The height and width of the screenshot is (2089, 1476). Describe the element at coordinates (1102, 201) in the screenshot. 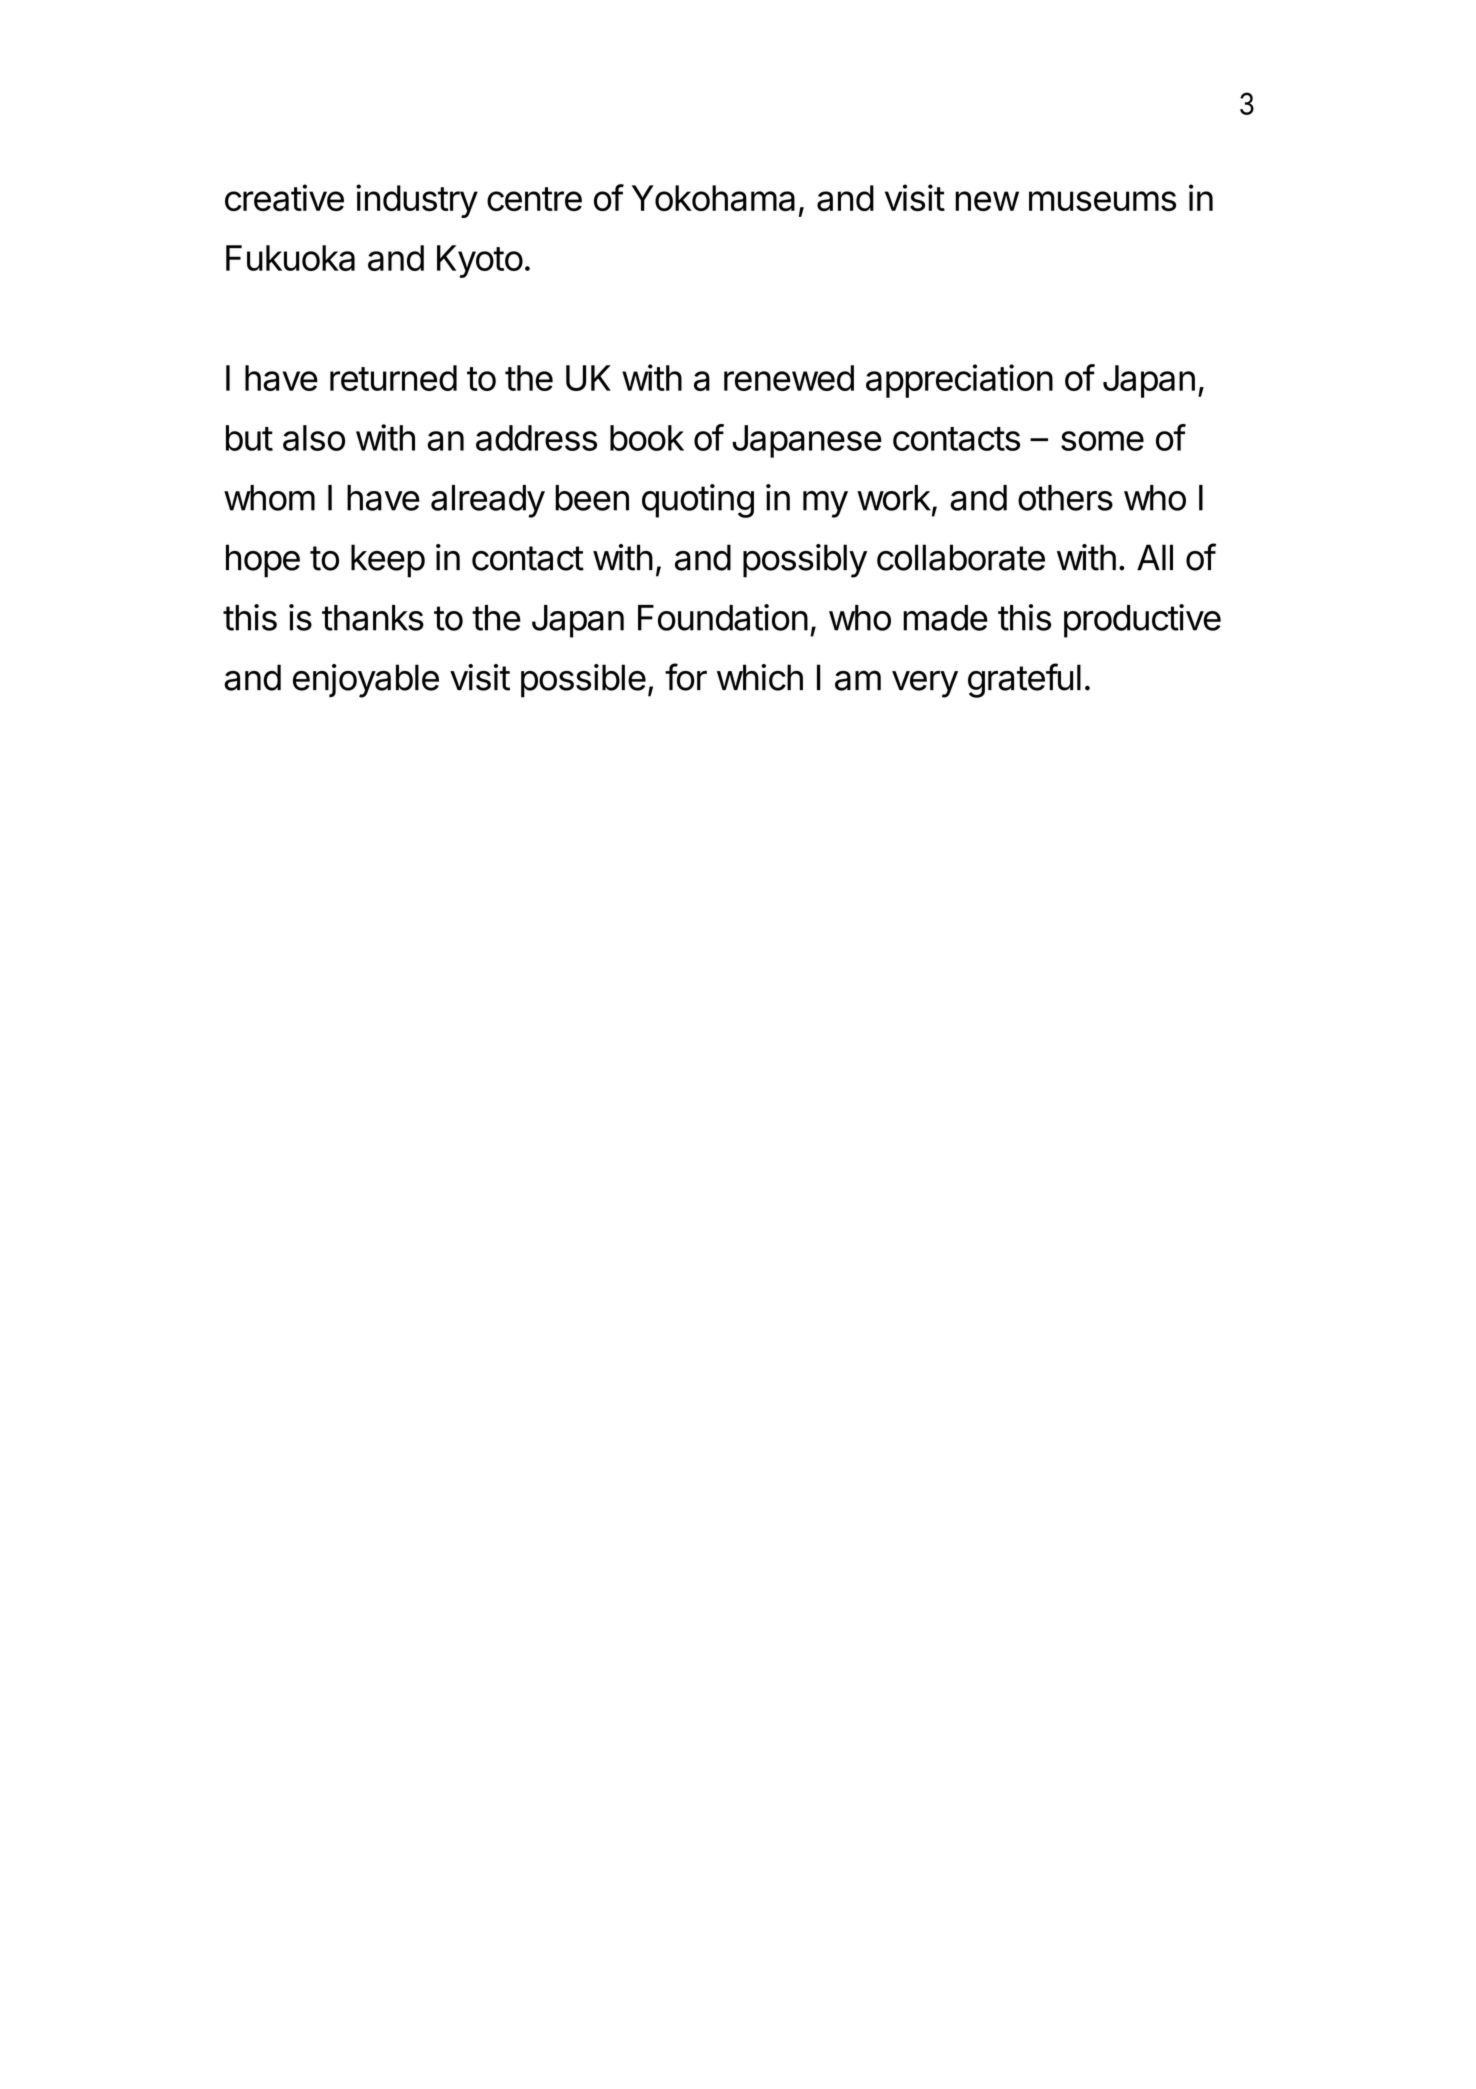

I see `museums` at that location.
